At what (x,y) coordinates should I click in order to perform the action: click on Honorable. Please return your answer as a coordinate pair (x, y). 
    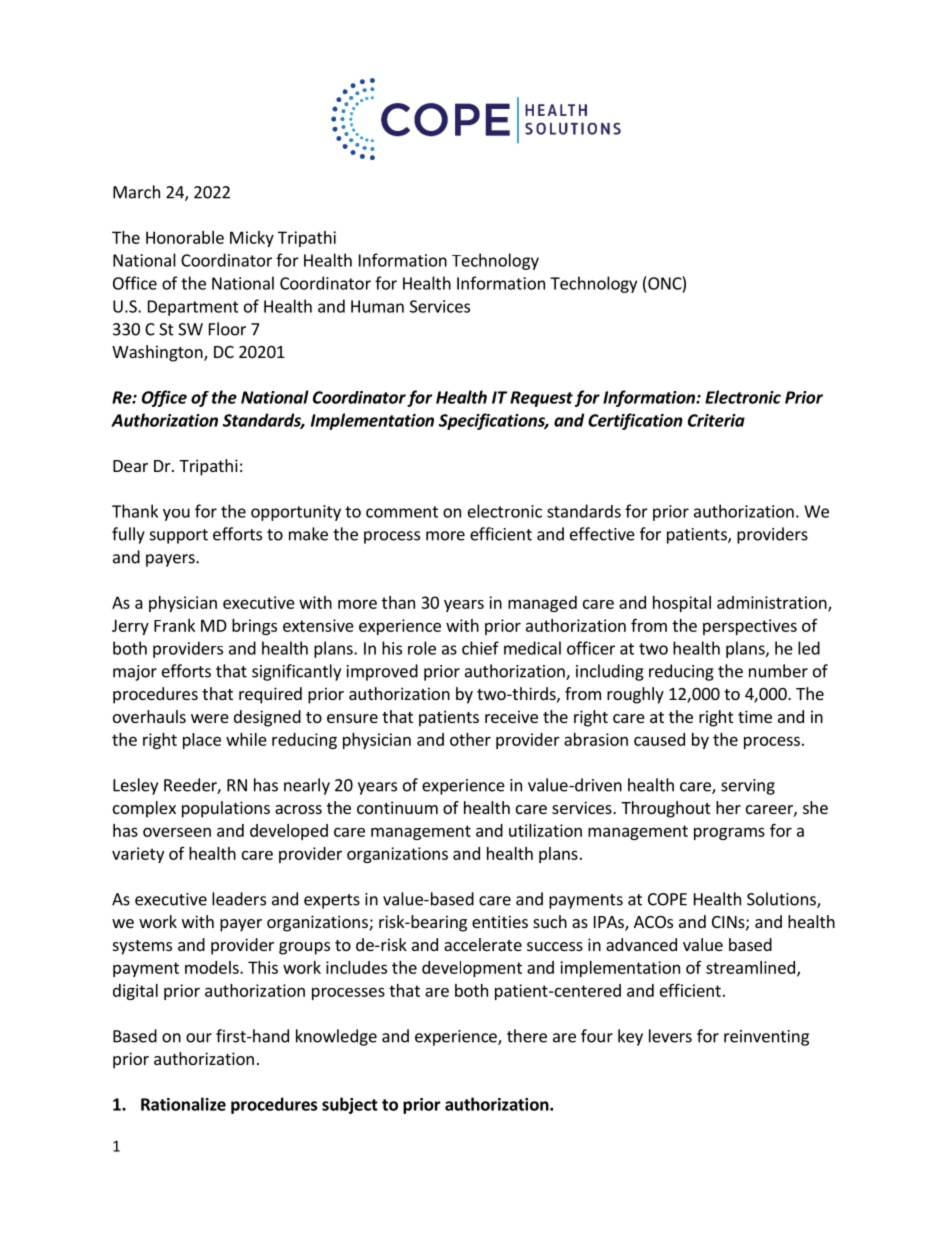
    Looking at the image, I should click on (185, 237).
